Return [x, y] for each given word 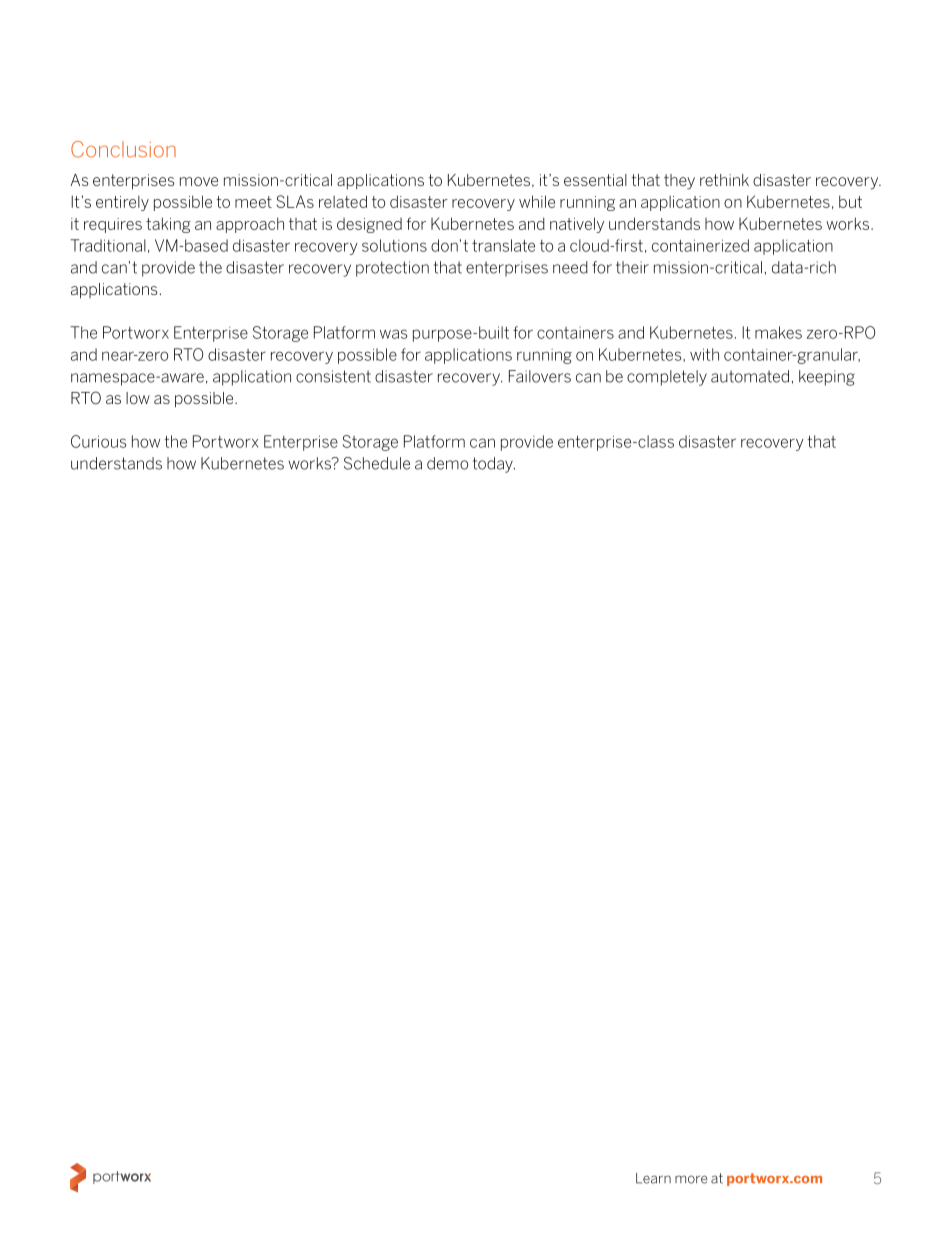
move [199, 181]
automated [750, 376]
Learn [653, 1178]
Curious [98, 441]
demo [447, 463]
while [537, 201]
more [691, 1179]
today [494, 465]
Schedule [377, 463]
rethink [724, 180]
